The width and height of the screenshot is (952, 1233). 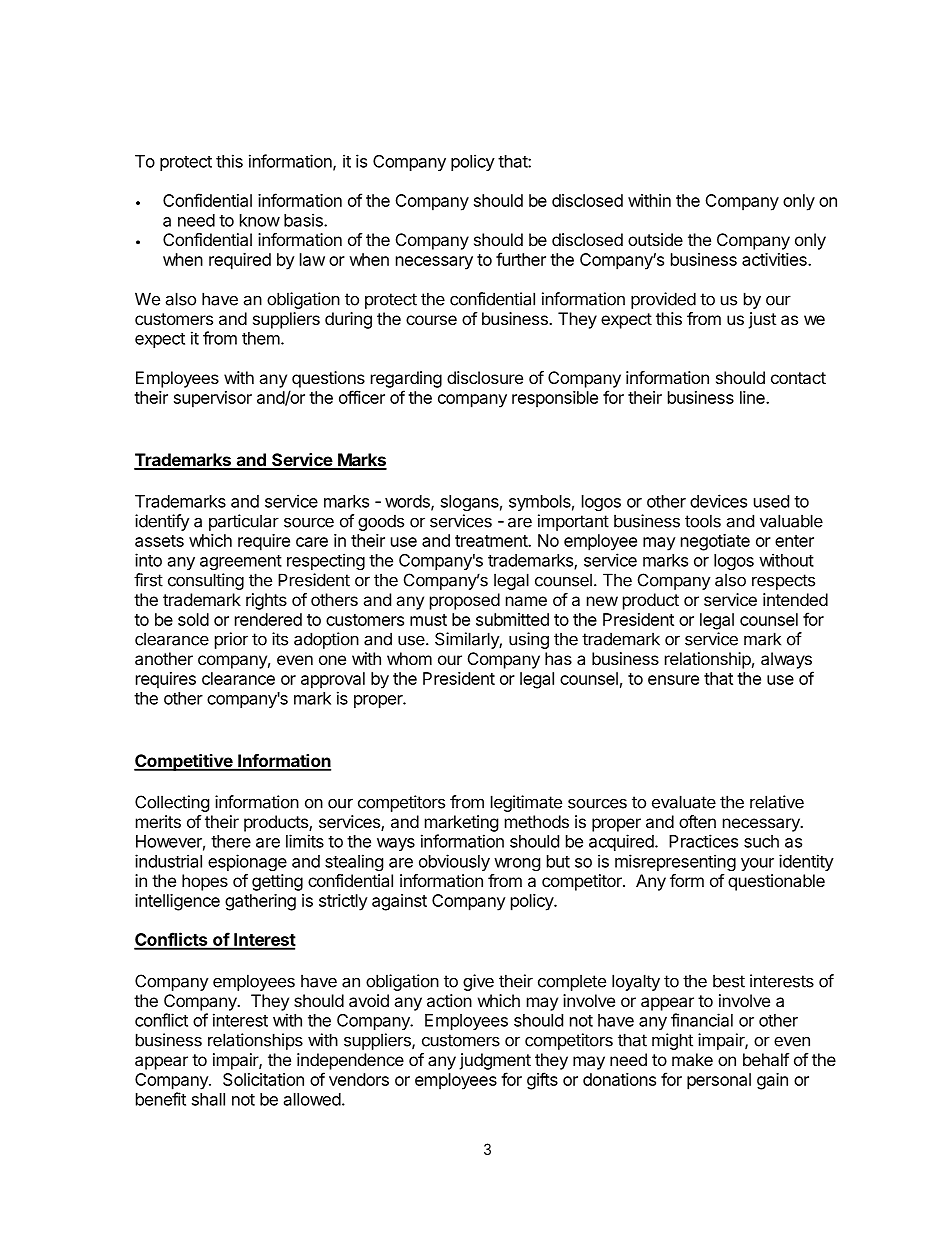 I want to click on evaluate, so click(x=684, y=802).
